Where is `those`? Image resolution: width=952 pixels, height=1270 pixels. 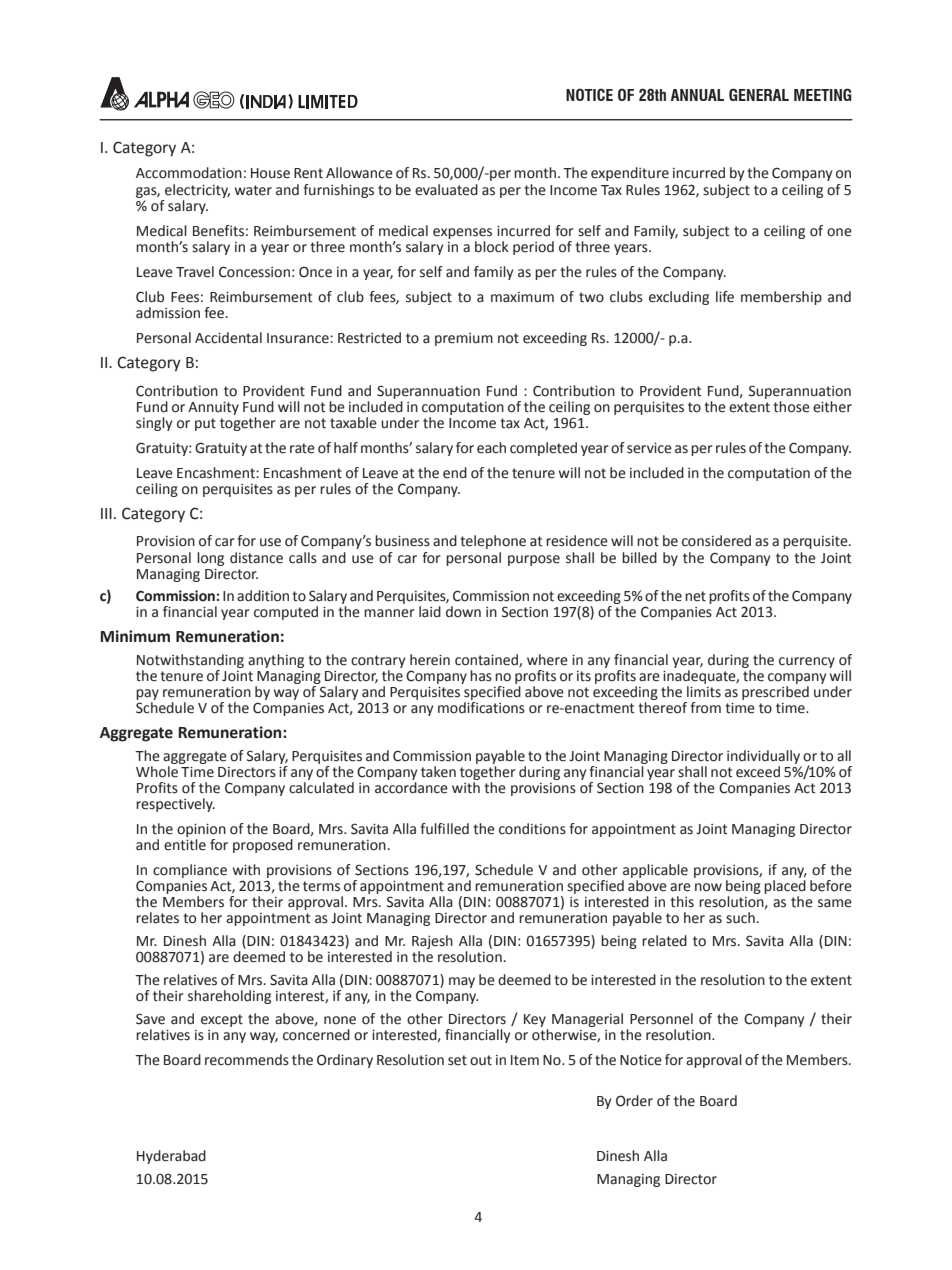 those is located at coordinates (791, 407).
